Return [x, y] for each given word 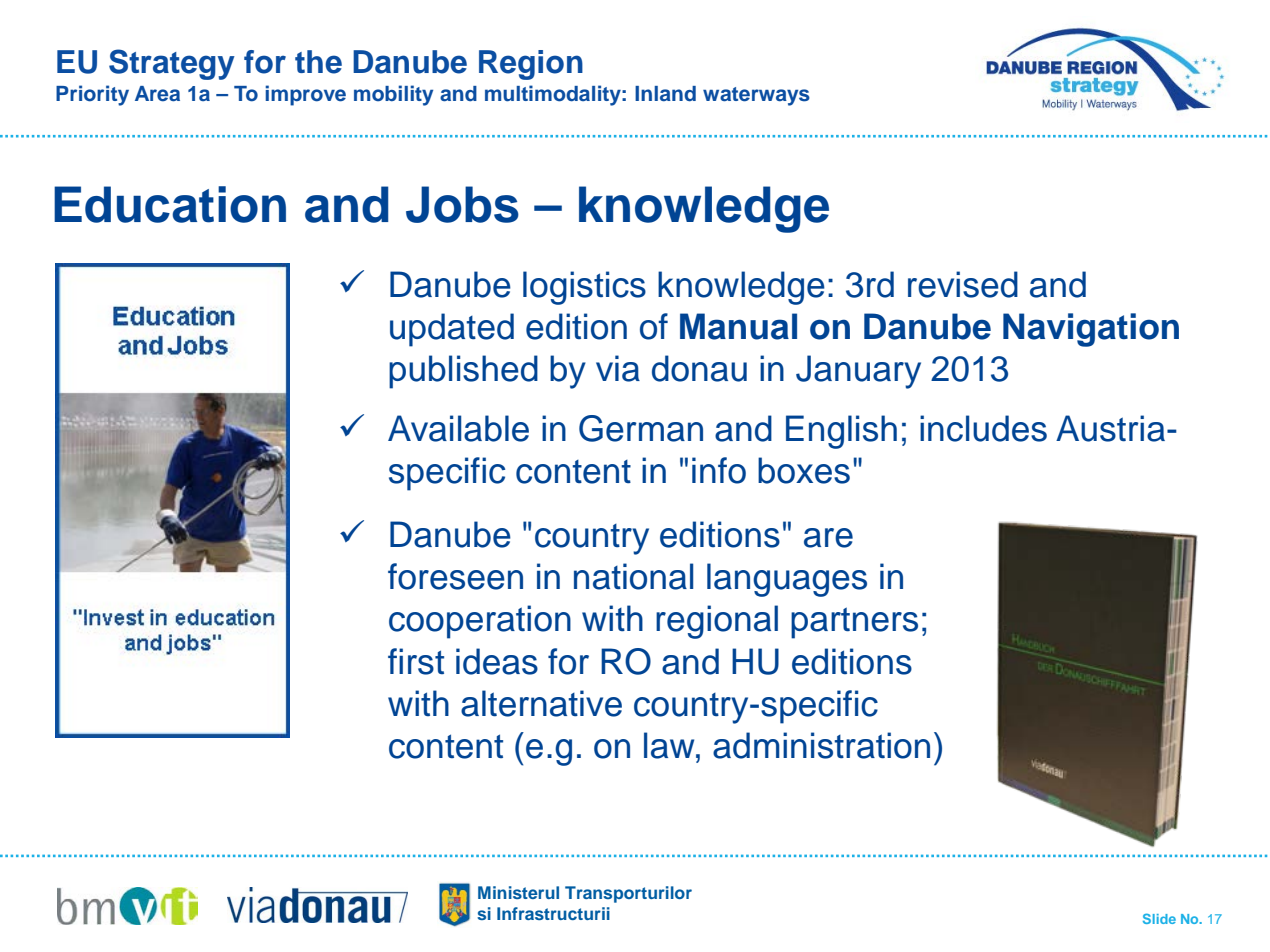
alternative [541, 703]
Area [157, 94]
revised [963, 284]
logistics [584, 288]
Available [458, 428]
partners [854, 623]
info [719, 470]
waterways [756, 96]
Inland [665, 94]
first [416, 661]
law [670, 745]
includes [983, 428]
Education [170, 204]
